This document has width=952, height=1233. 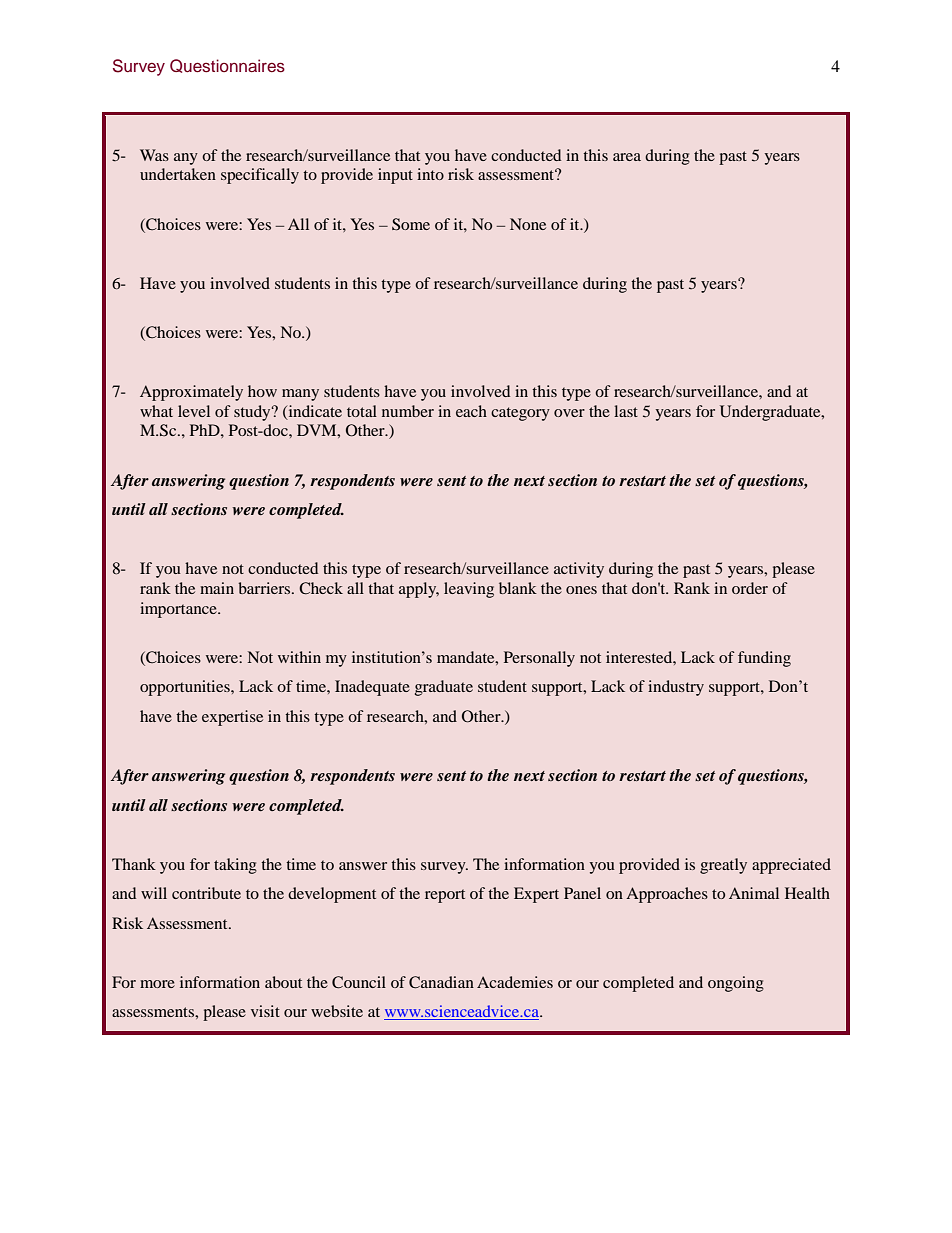 What do you see at coordinates (430, 174) in the document?
I see `into` at bounding box center [430, 174].
